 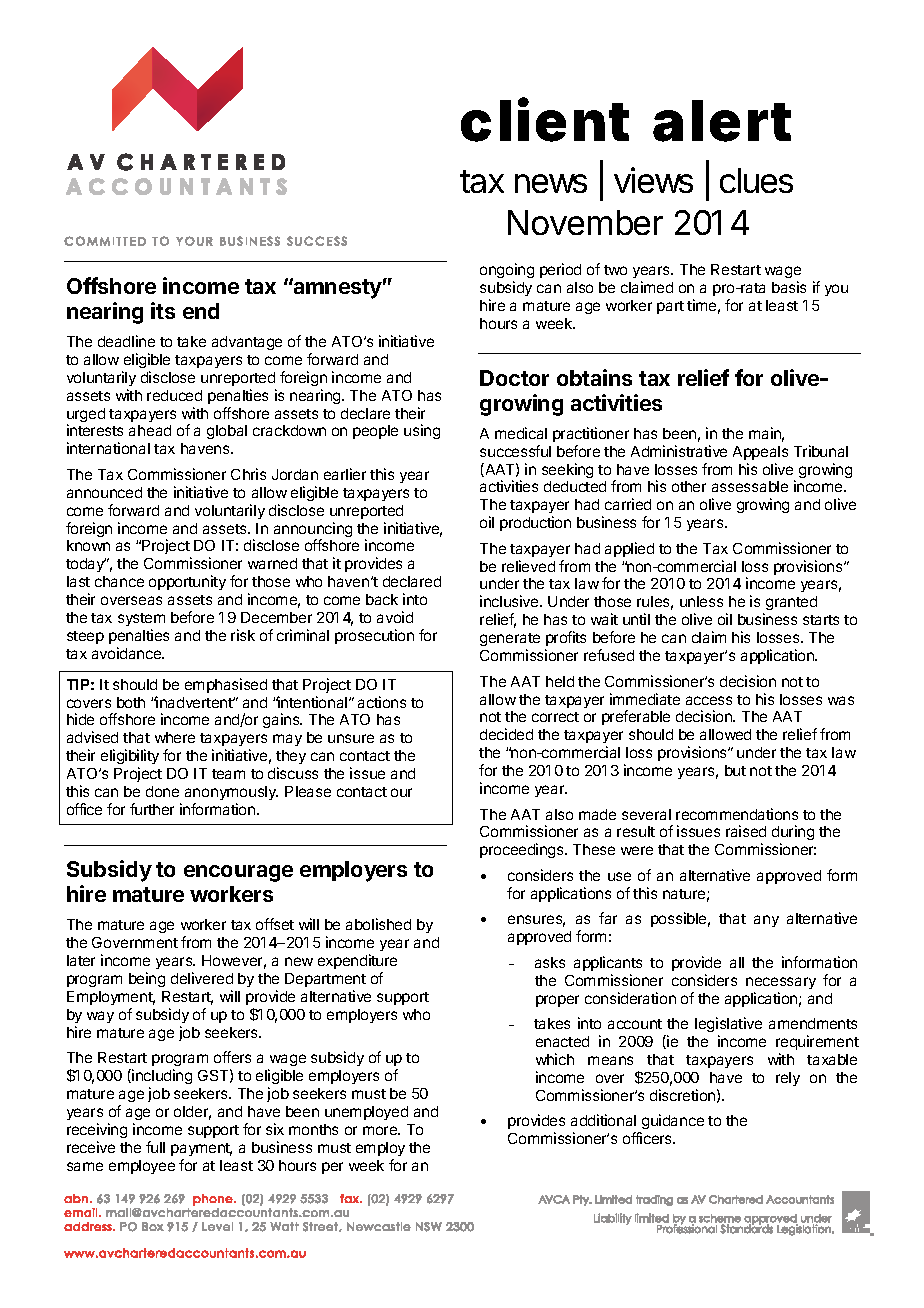 What do you see at coordinates (381, 1130) in the screenshot?
I see `more` at bounding box center [381, 1130].
